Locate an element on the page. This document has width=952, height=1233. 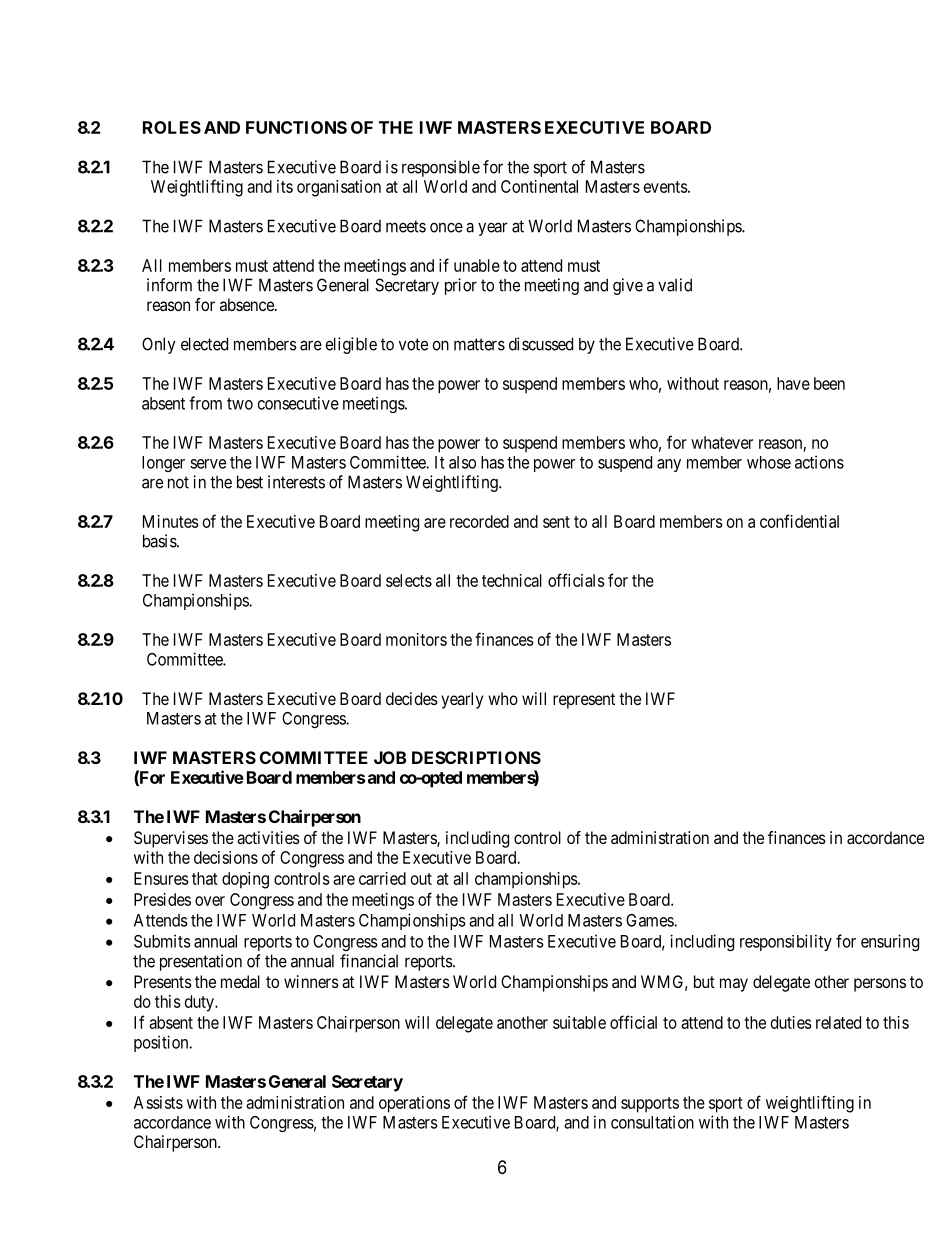
Assists is located at coordinates (158, 1102).
